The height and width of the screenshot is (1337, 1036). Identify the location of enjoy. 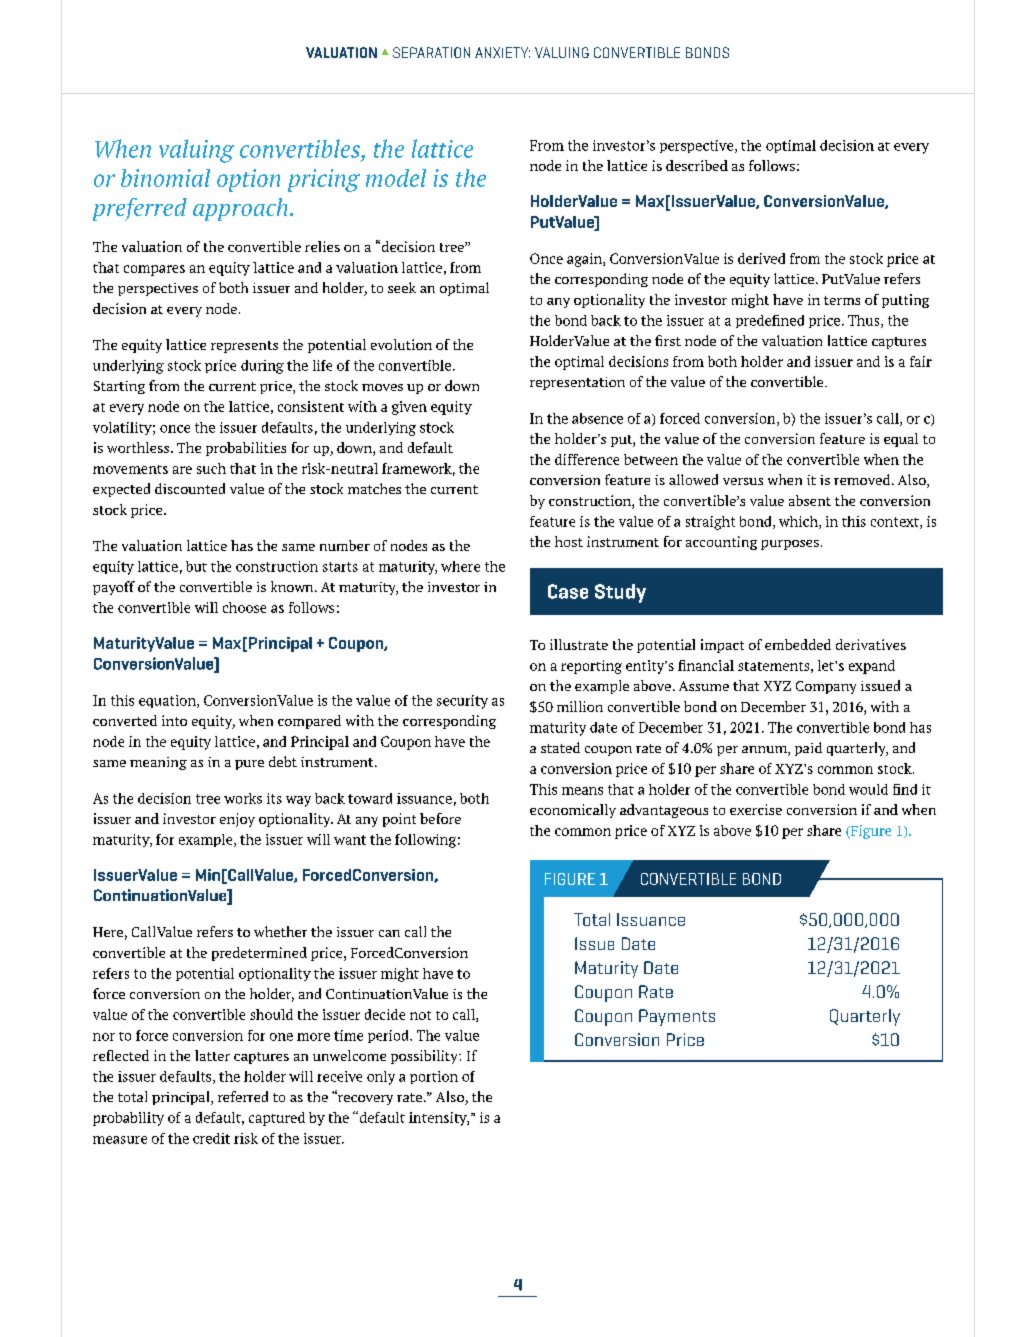
(237, 820).
